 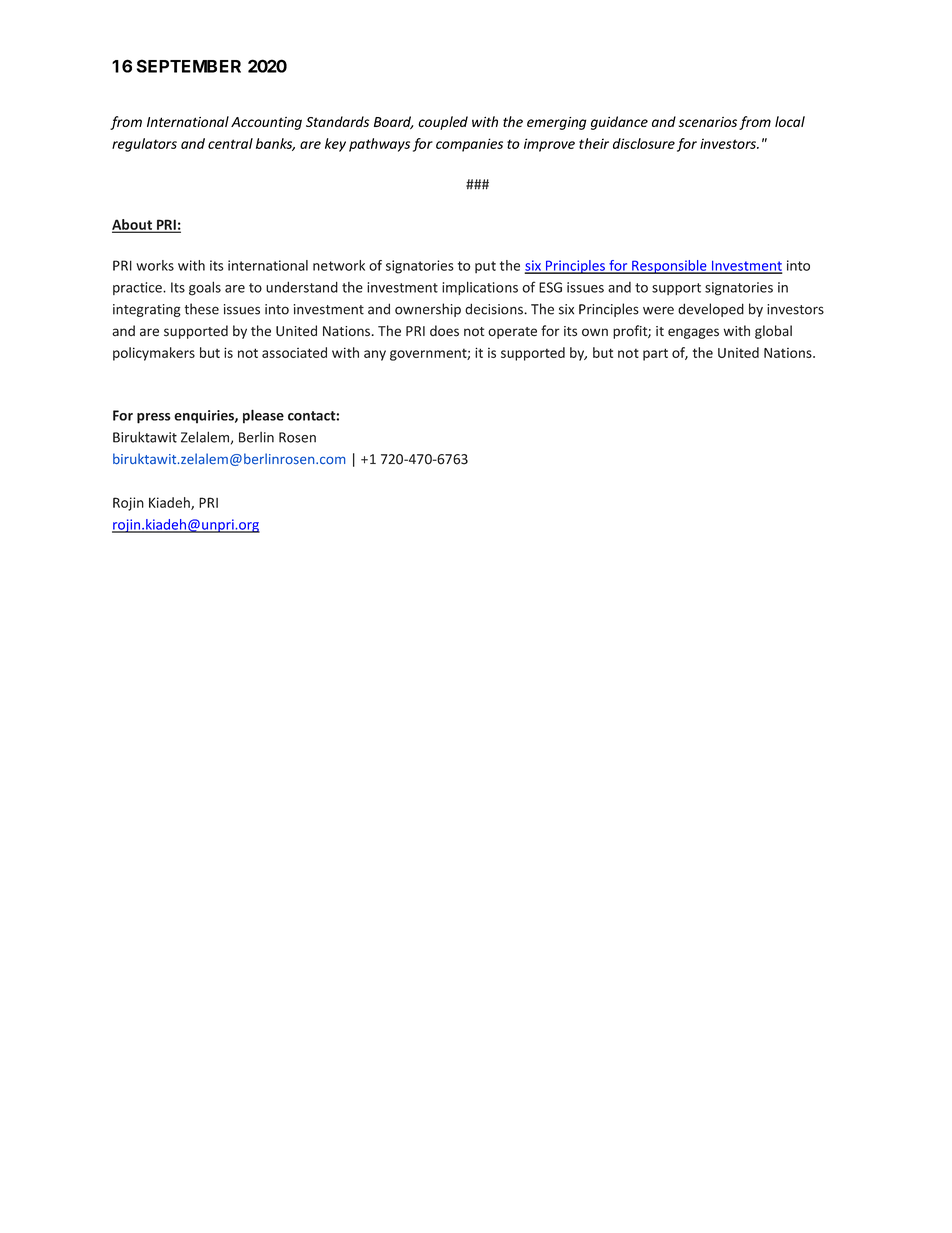 What do you see at coordinates (133, 225) in the document?
I see `About` at bounding box center [133, 225].
